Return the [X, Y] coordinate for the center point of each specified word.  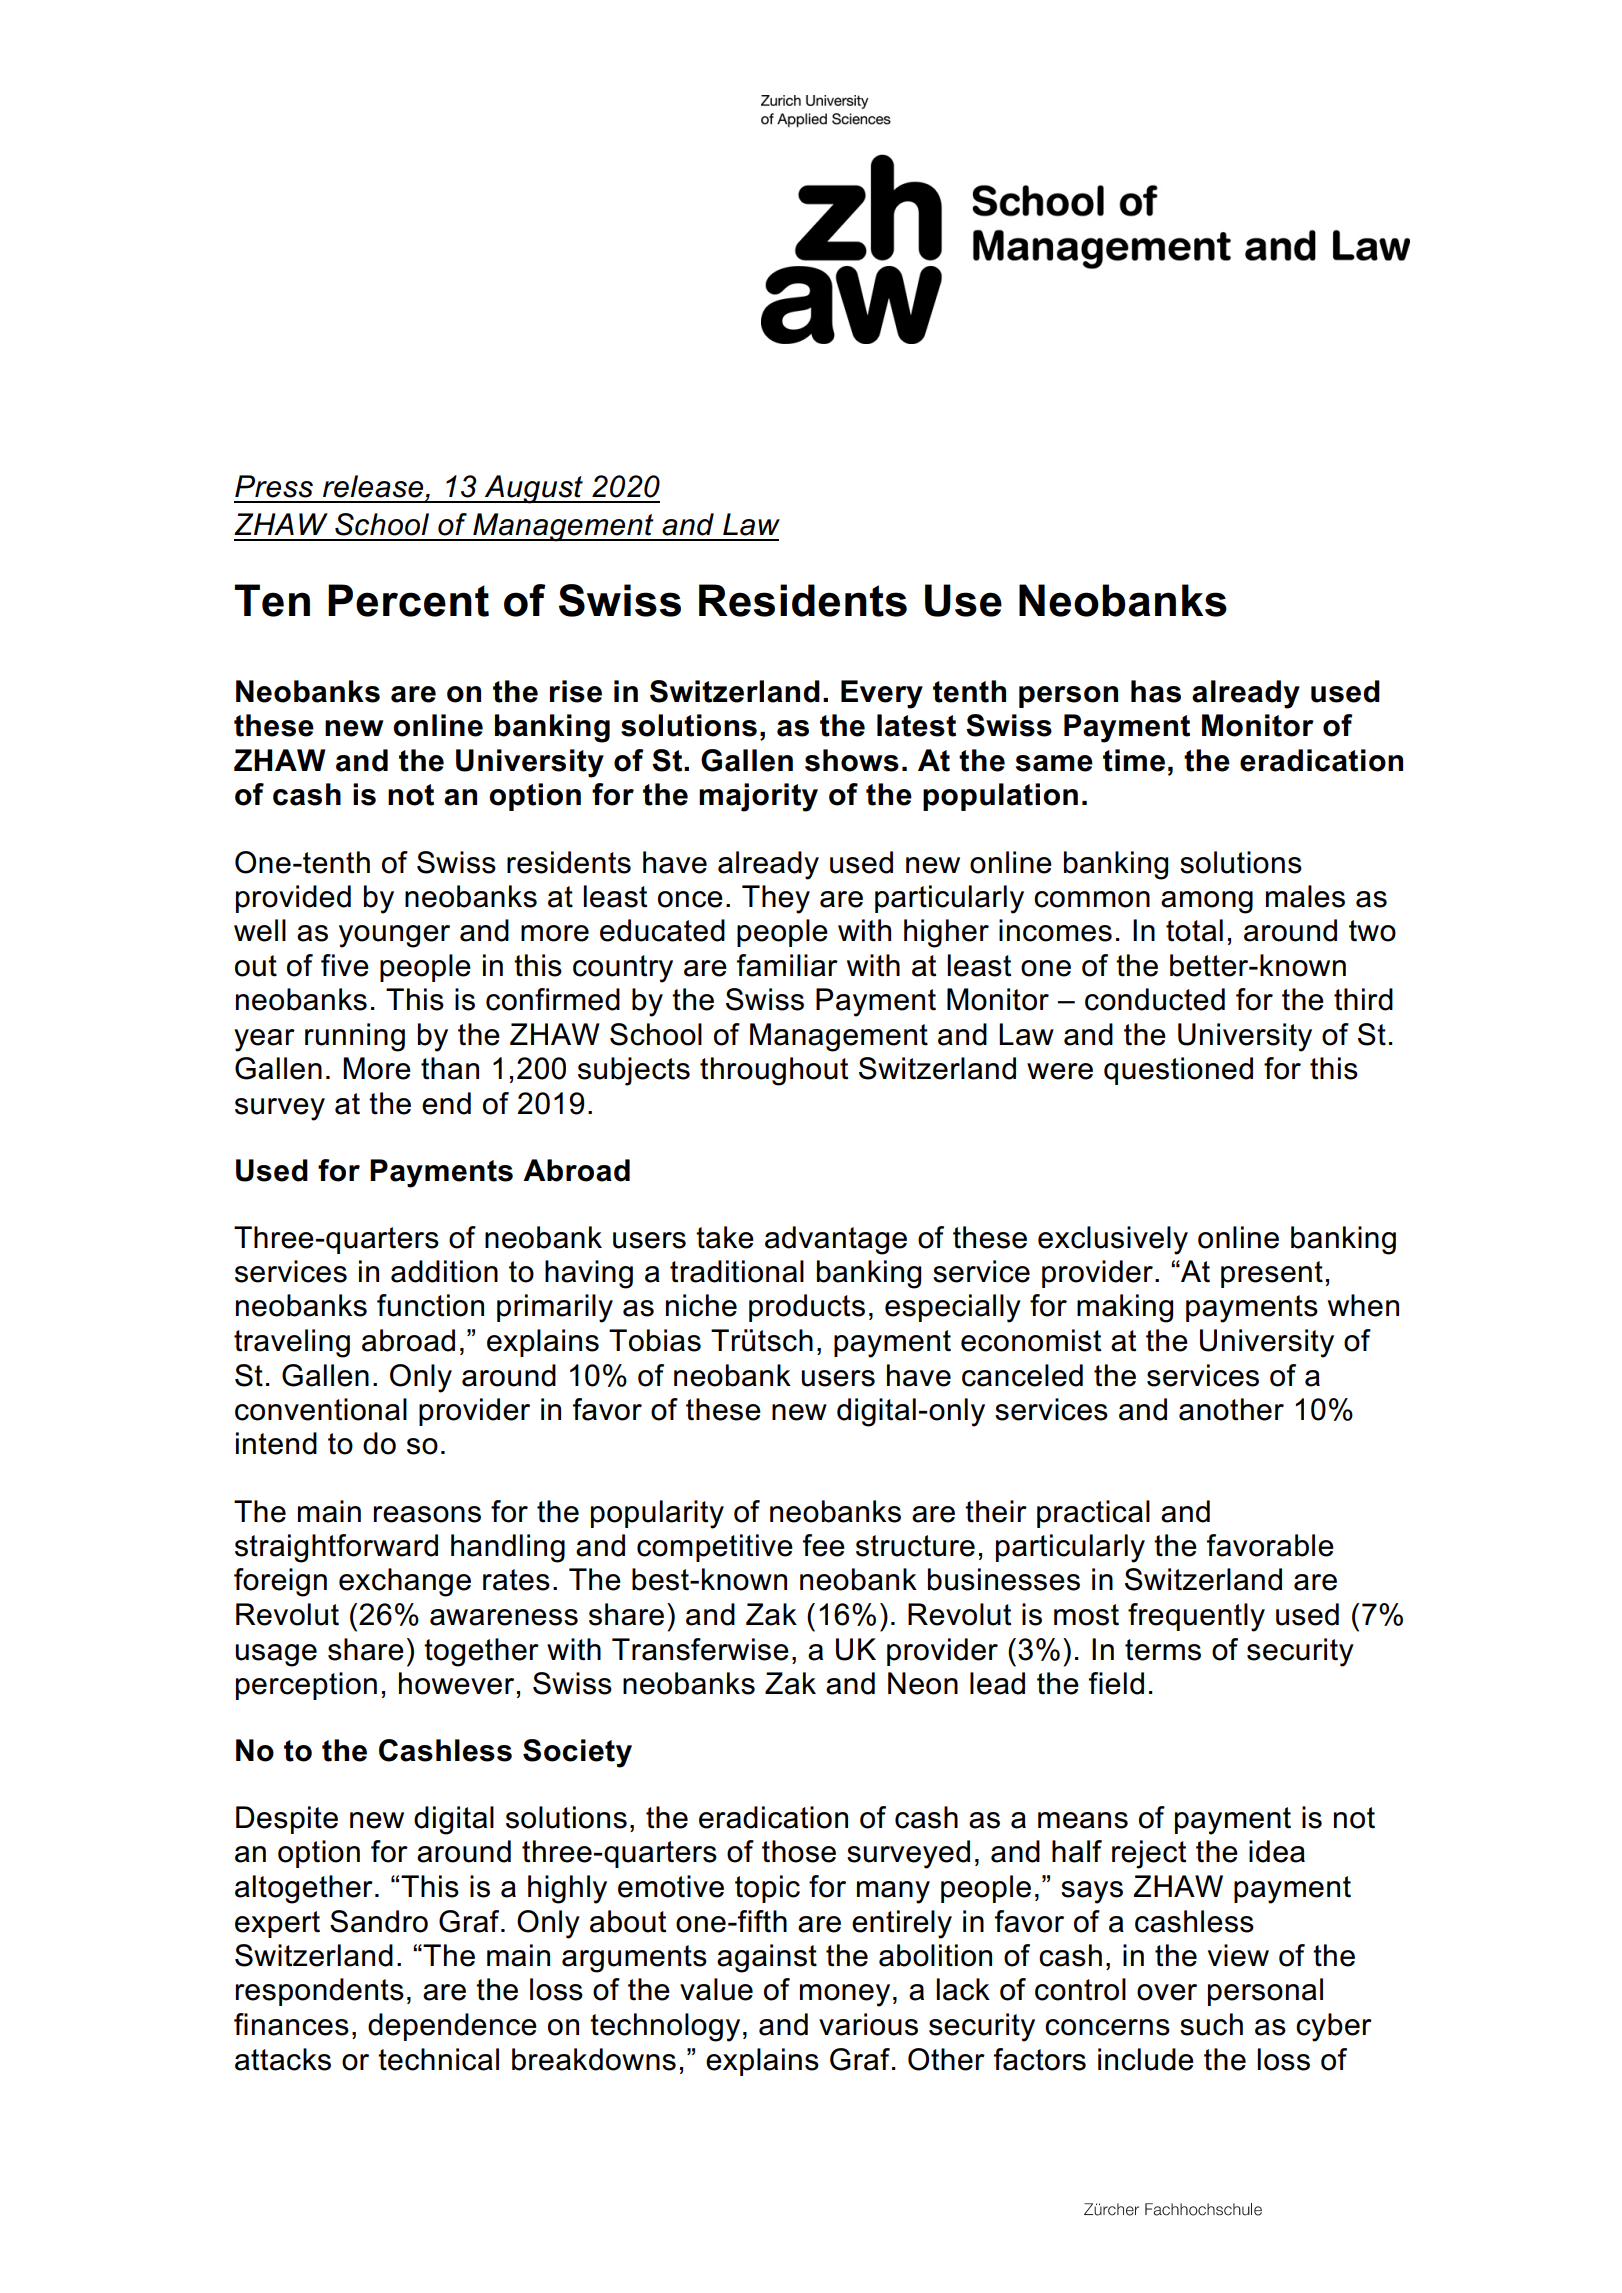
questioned [1178, 1071]
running [355, 1037]
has [1156, 691]
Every [882, 694]
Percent [408, 600]
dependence [452, 2027]
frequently [1196, 1617]
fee [824, 1545]
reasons [427, 1514]
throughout [774, 1071]
